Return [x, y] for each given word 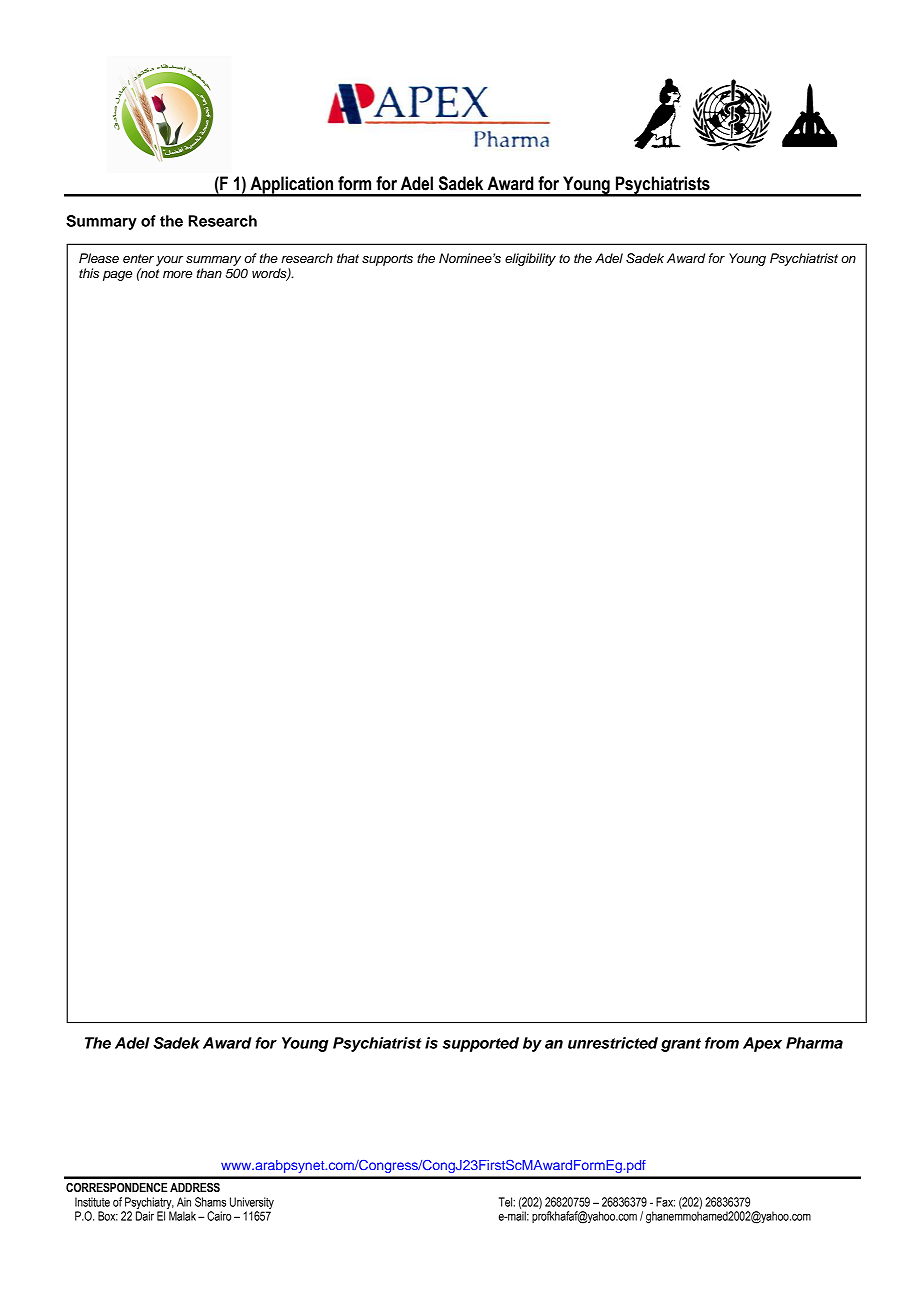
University [252, 1203]
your [169, 261]
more [177, 274]
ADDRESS [195, 1187]
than [209, 273]
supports [387, 260]
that [348, 258]
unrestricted [613, 1043]
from [722, 1043]
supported [480, 1044]
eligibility [530, 259]
